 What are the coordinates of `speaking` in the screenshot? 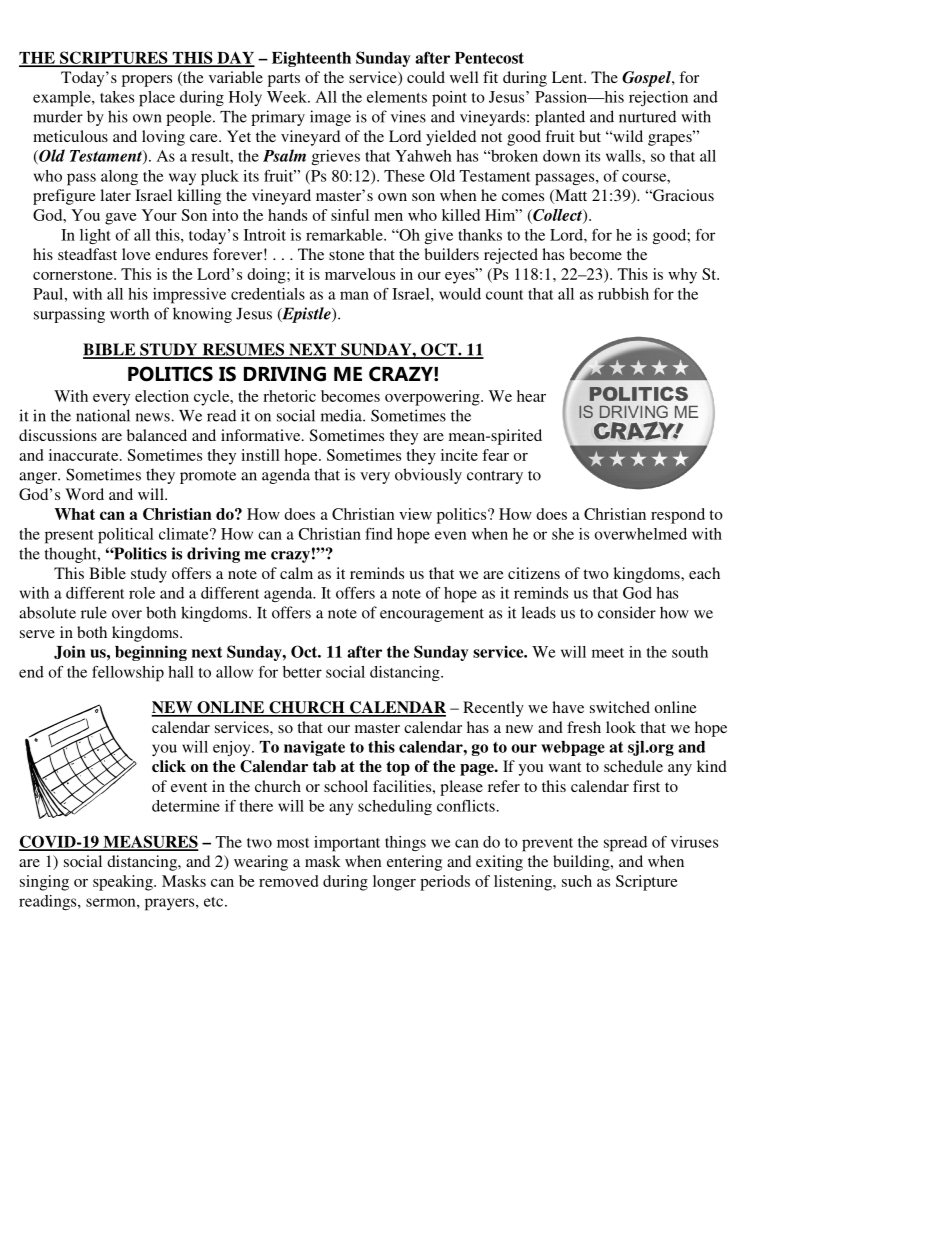 It's located at (124, 883).
